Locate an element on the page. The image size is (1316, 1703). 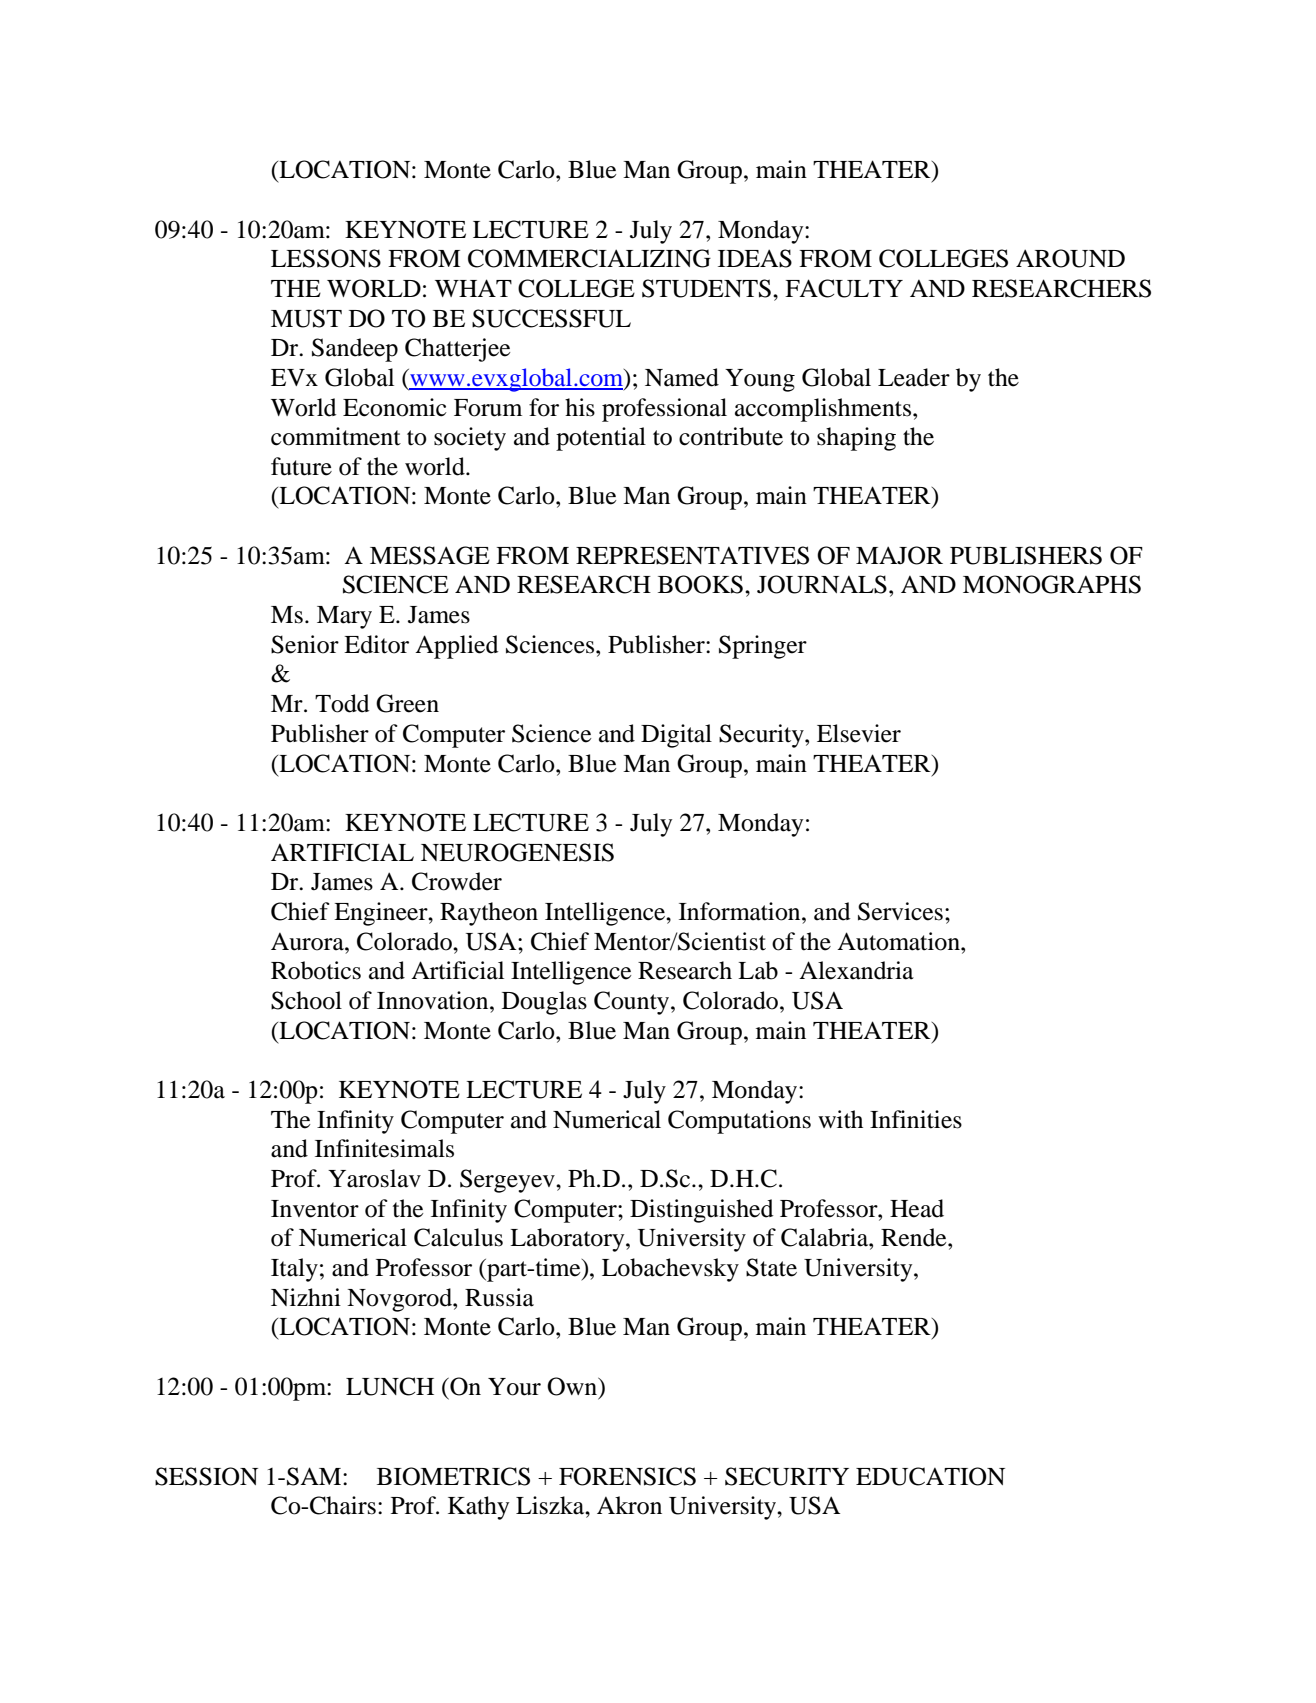
EDUCATION is located at coordinates (930, 1476).
